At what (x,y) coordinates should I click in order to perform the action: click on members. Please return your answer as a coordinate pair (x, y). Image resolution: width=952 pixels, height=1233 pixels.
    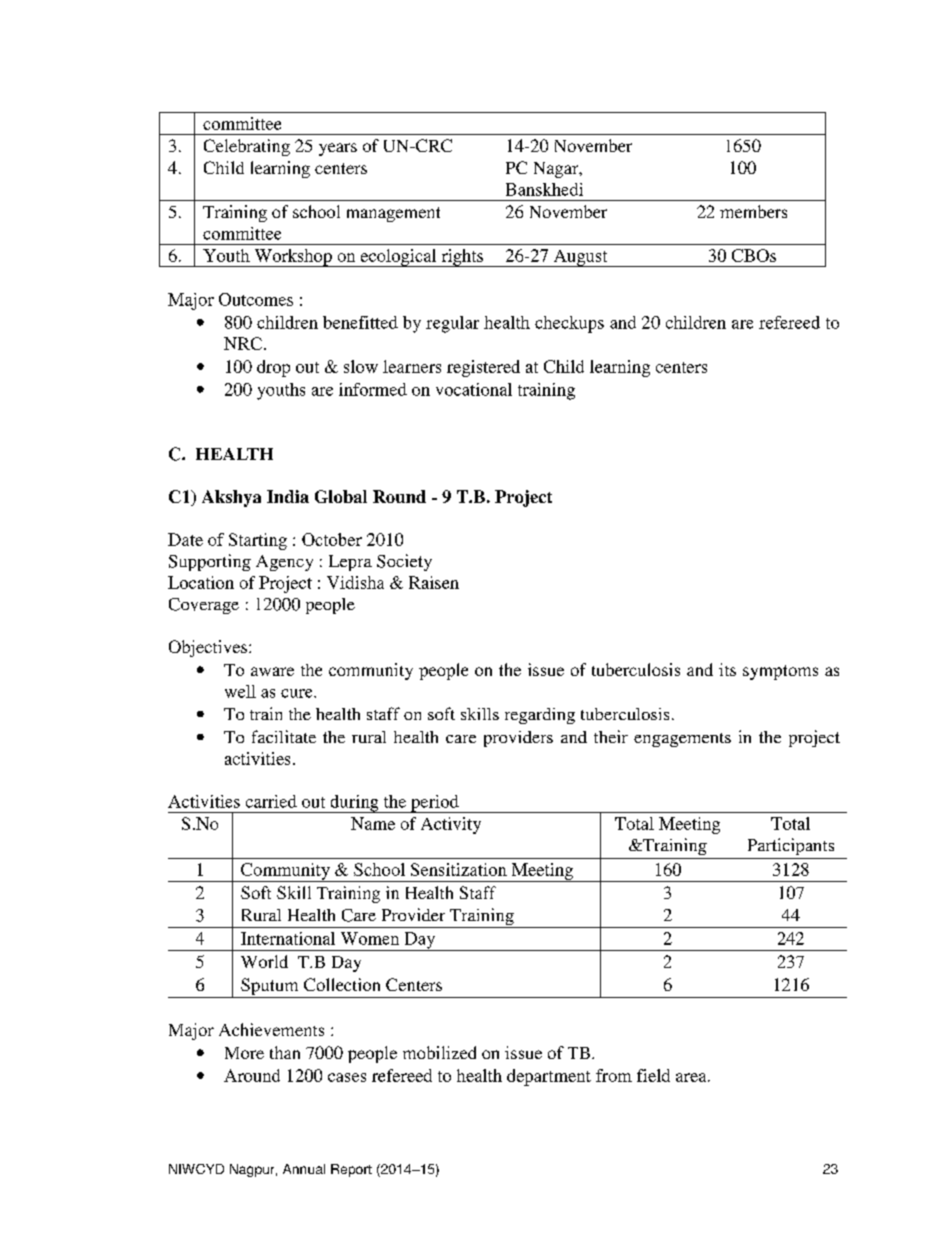
    Looking at the image, I should click on (753, 211).
